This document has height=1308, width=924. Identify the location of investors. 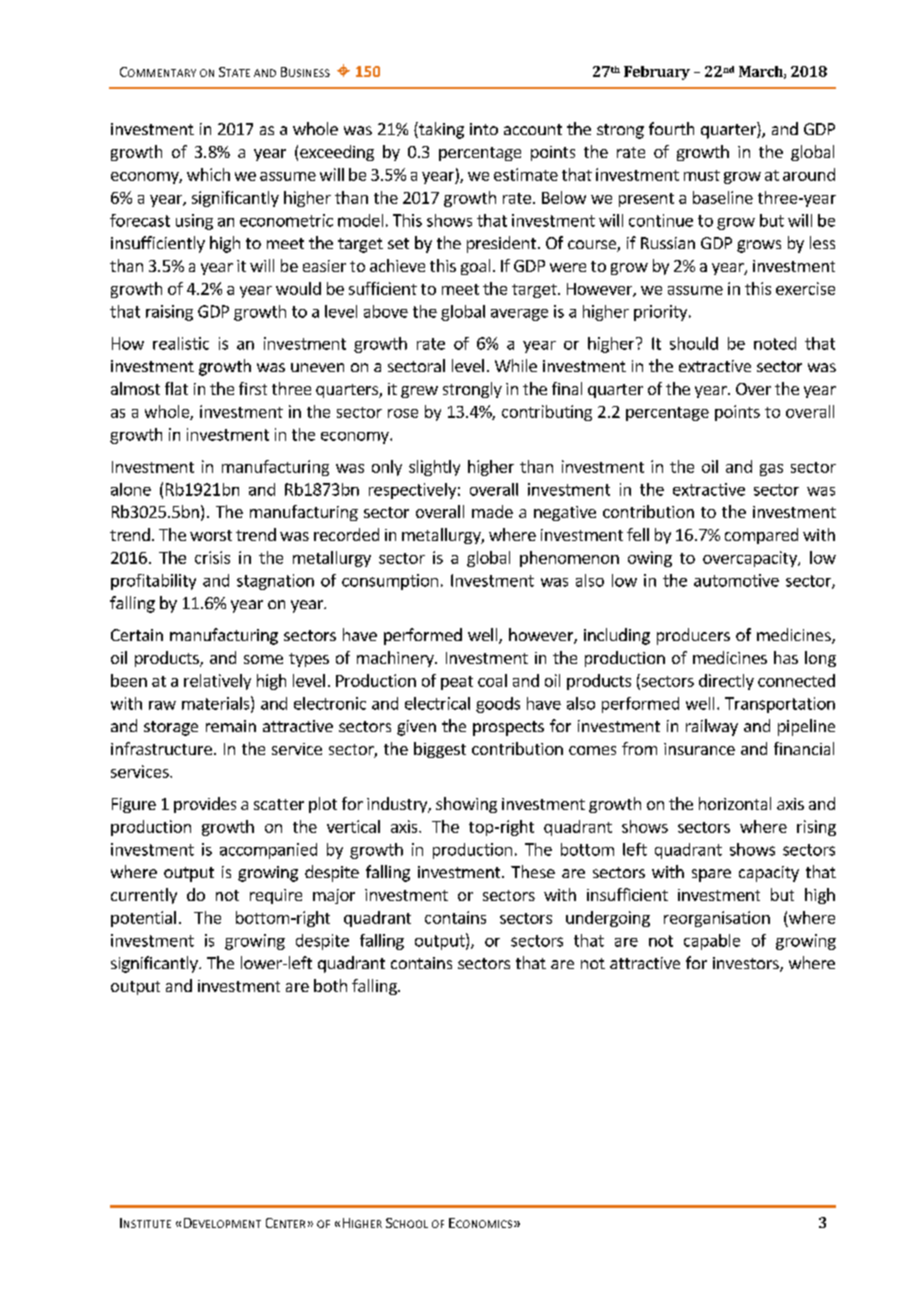
(747, 964).
